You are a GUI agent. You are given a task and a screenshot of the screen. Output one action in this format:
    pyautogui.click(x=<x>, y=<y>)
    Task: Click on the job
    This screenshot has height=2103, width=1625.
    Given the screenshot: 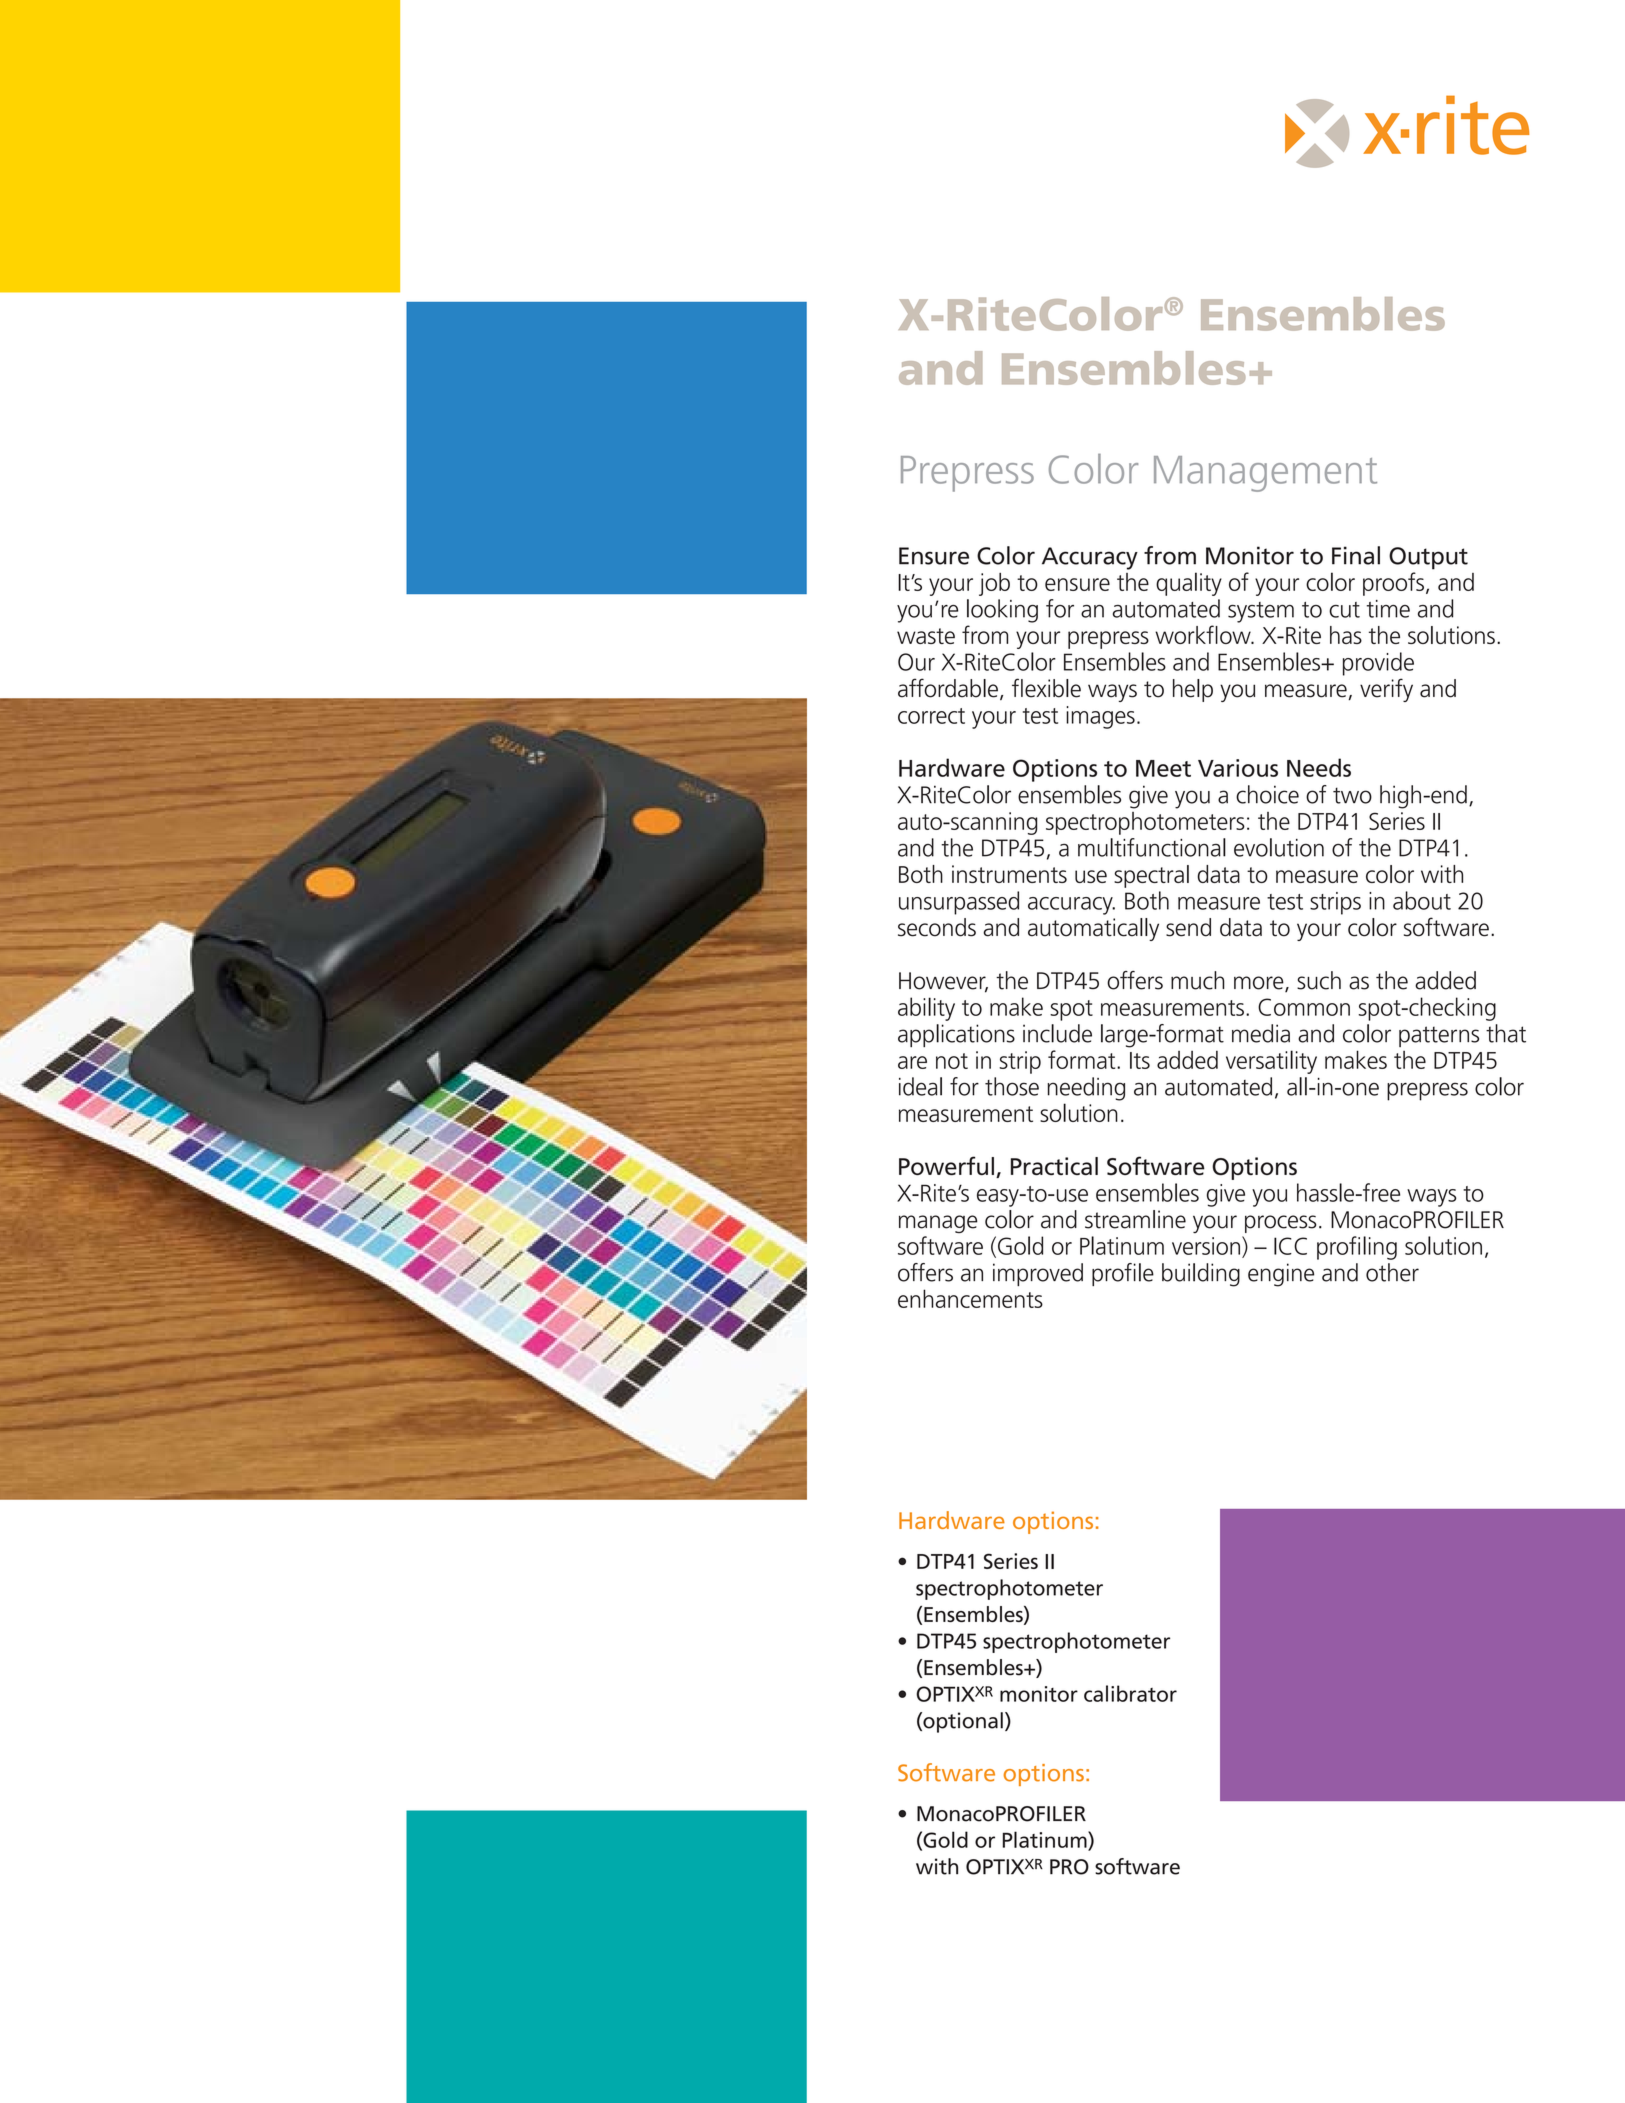 What is the action you would take?
    pyautogui.click(x=994, y=584)
